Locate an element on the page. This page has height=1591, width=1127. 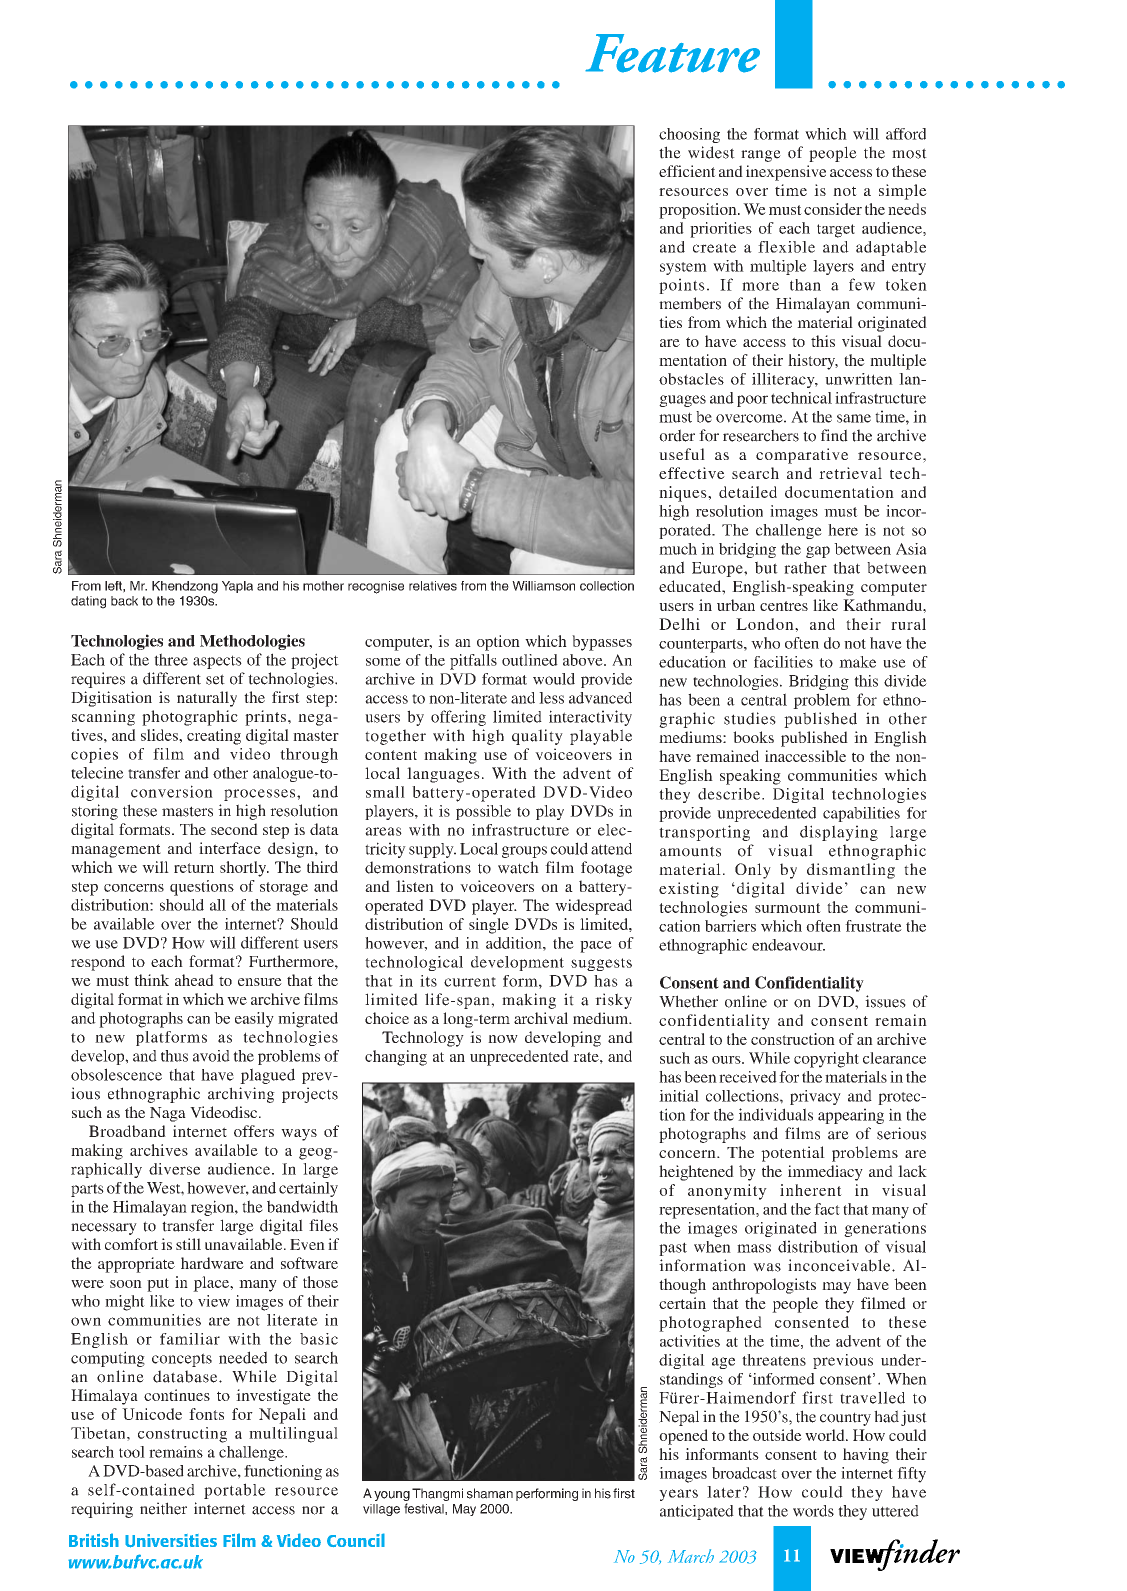
possible is located at coordinates (483, 812).
